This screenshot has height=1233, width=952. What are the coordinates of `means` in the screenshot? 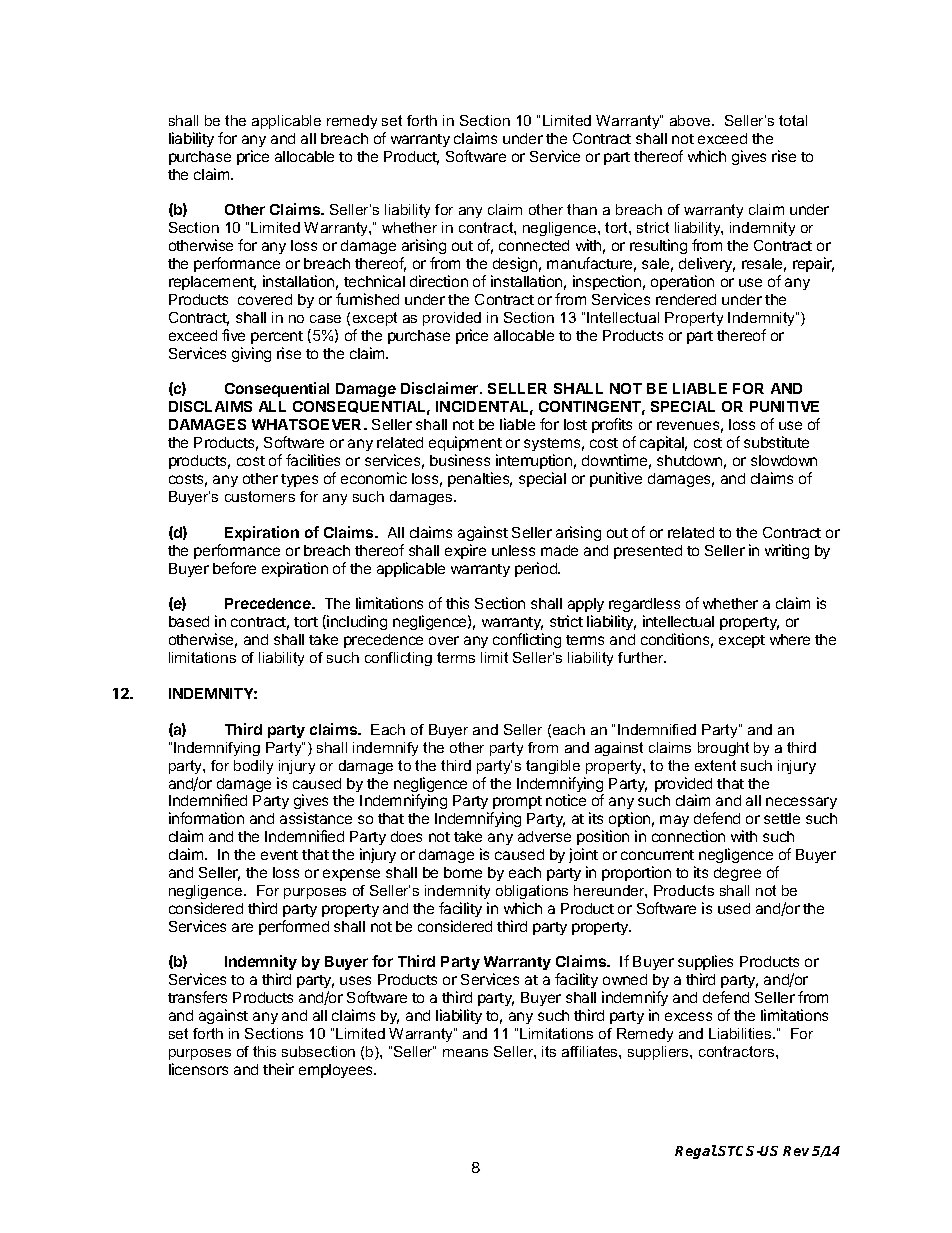 It's located at (465, 1053).
